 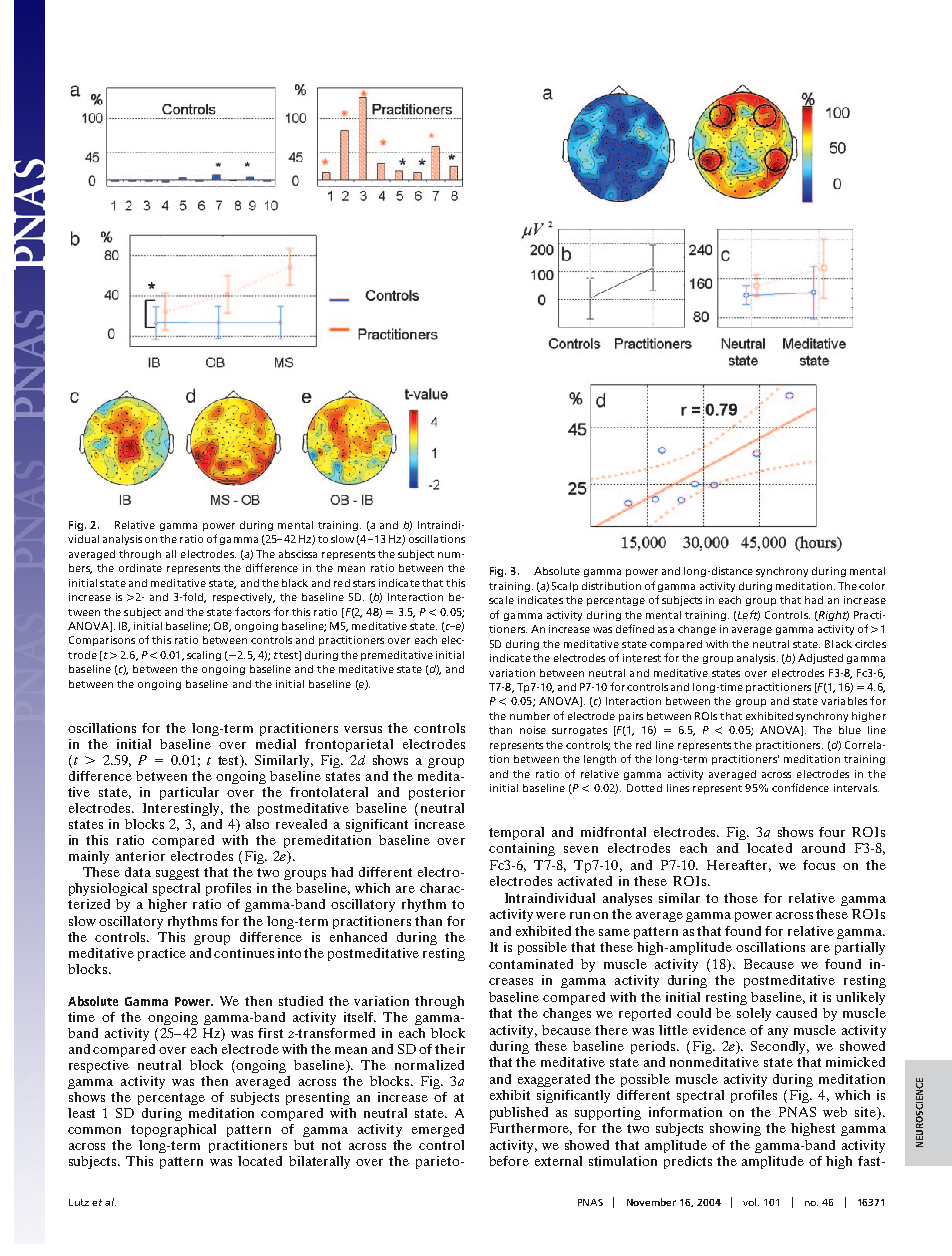 I want to click on blue, so click(x=850, y=730).
